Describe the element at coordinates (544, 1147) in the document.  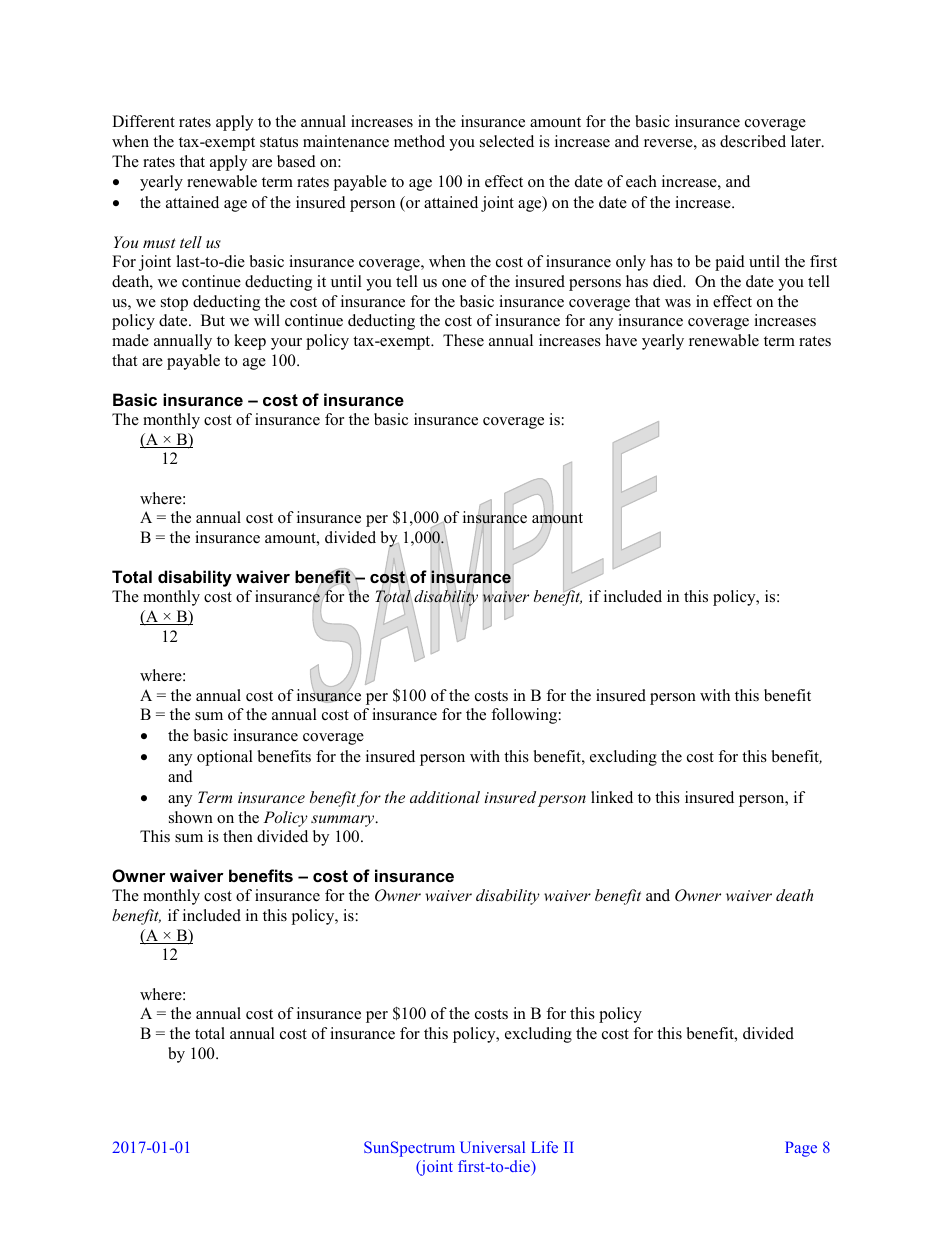
I see `Life` at that location.
